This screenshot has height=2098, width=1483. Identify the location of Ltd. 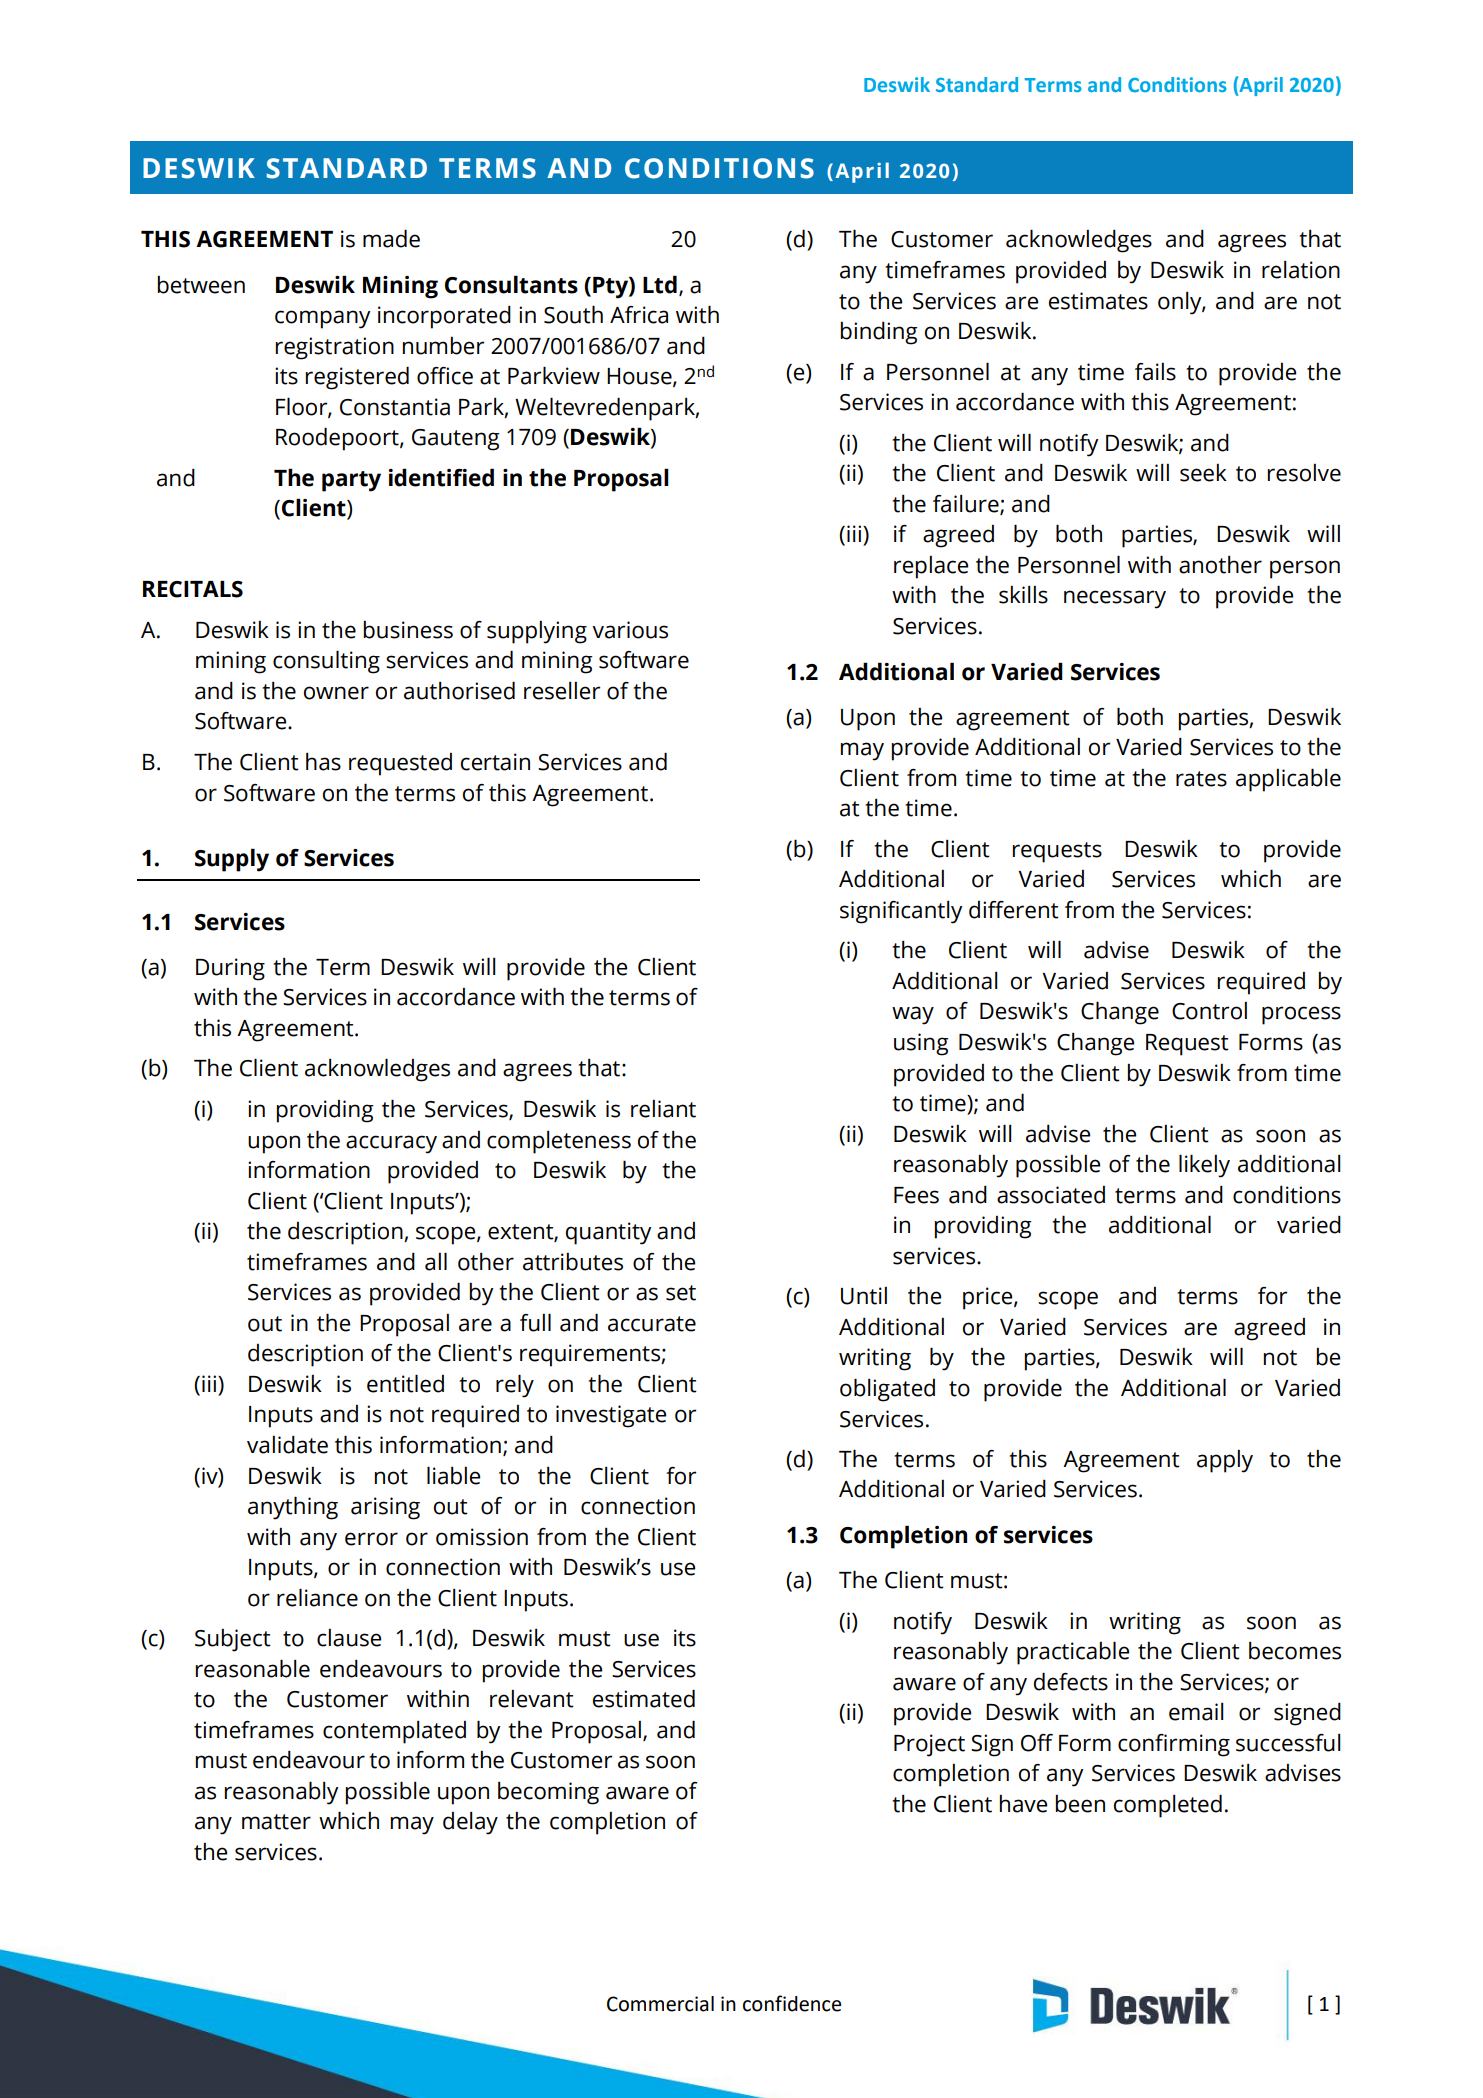
(660, 284).
